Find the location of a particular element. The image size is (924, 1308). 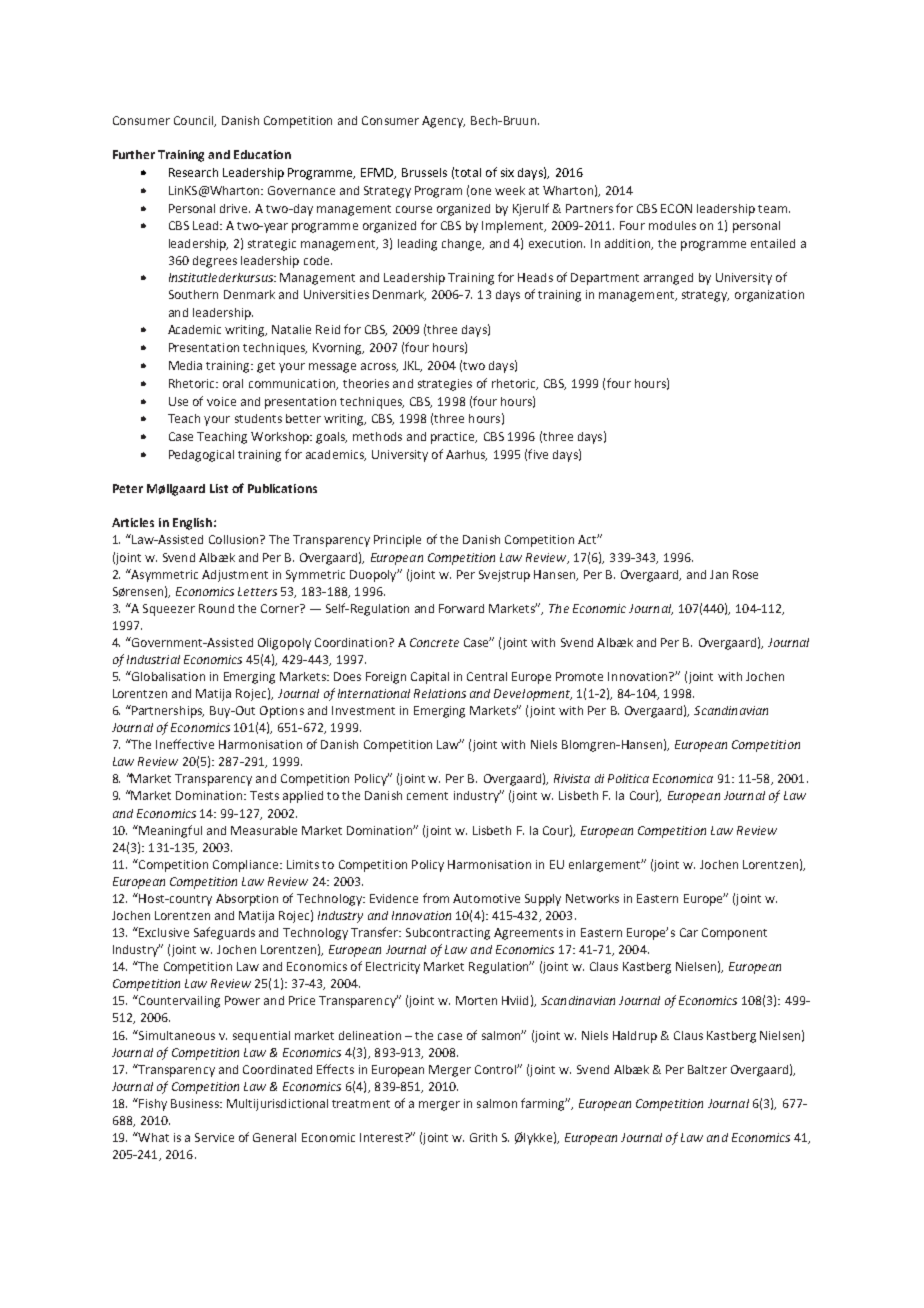

Research is located at coordinates (193, 172).
